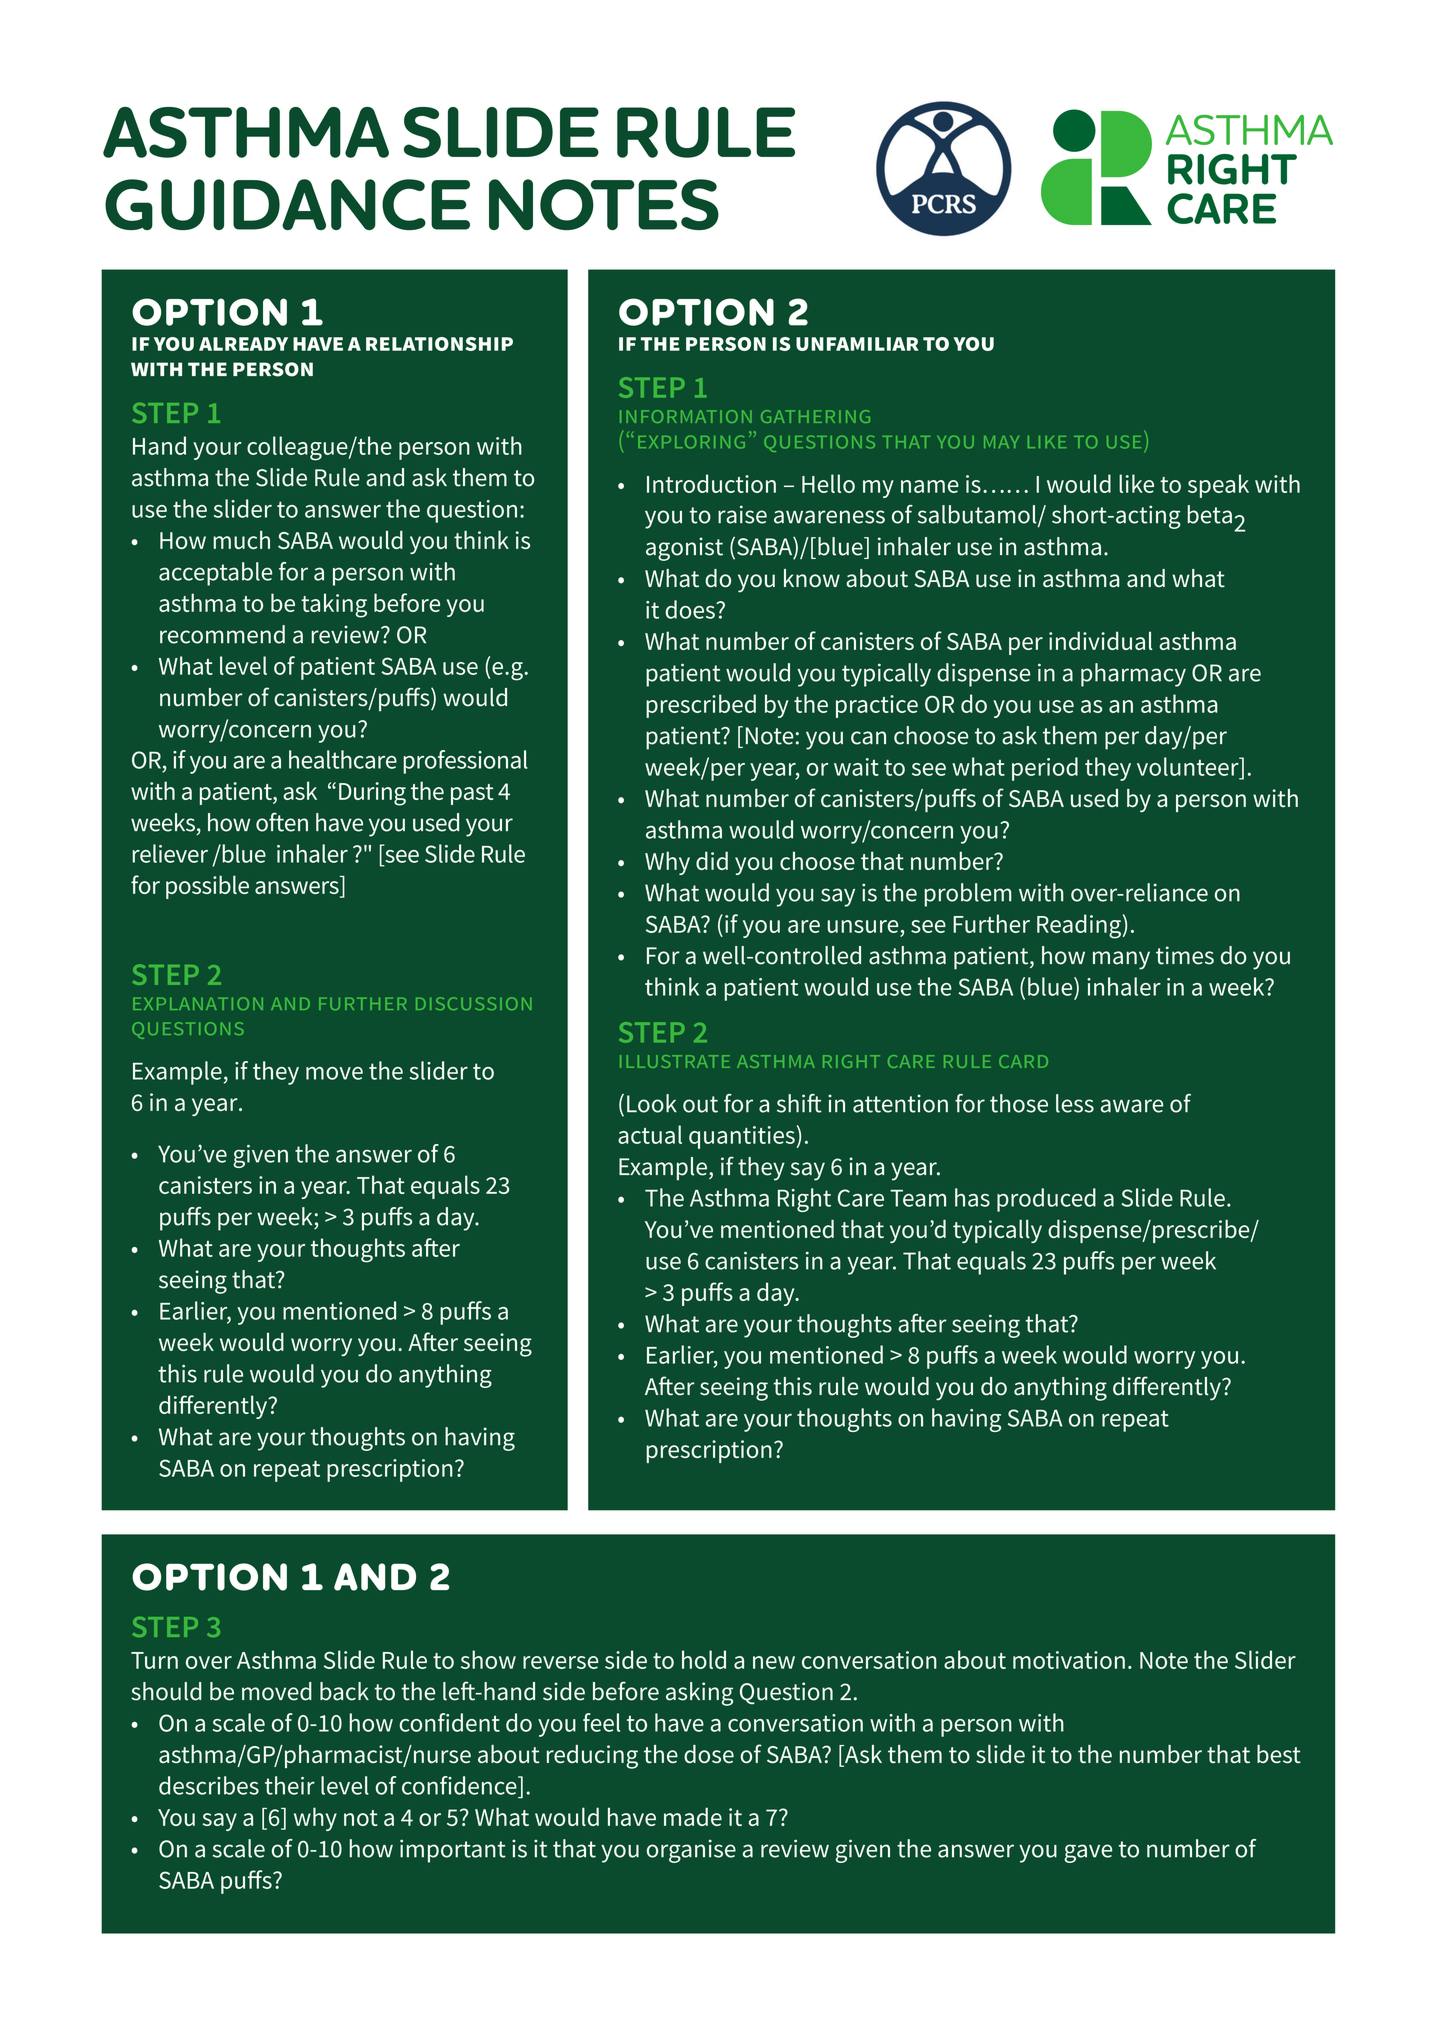 This document has height=2036, width=1441. Describe the element at coordinates (712, 860) in the document. I see `did` at that location.
